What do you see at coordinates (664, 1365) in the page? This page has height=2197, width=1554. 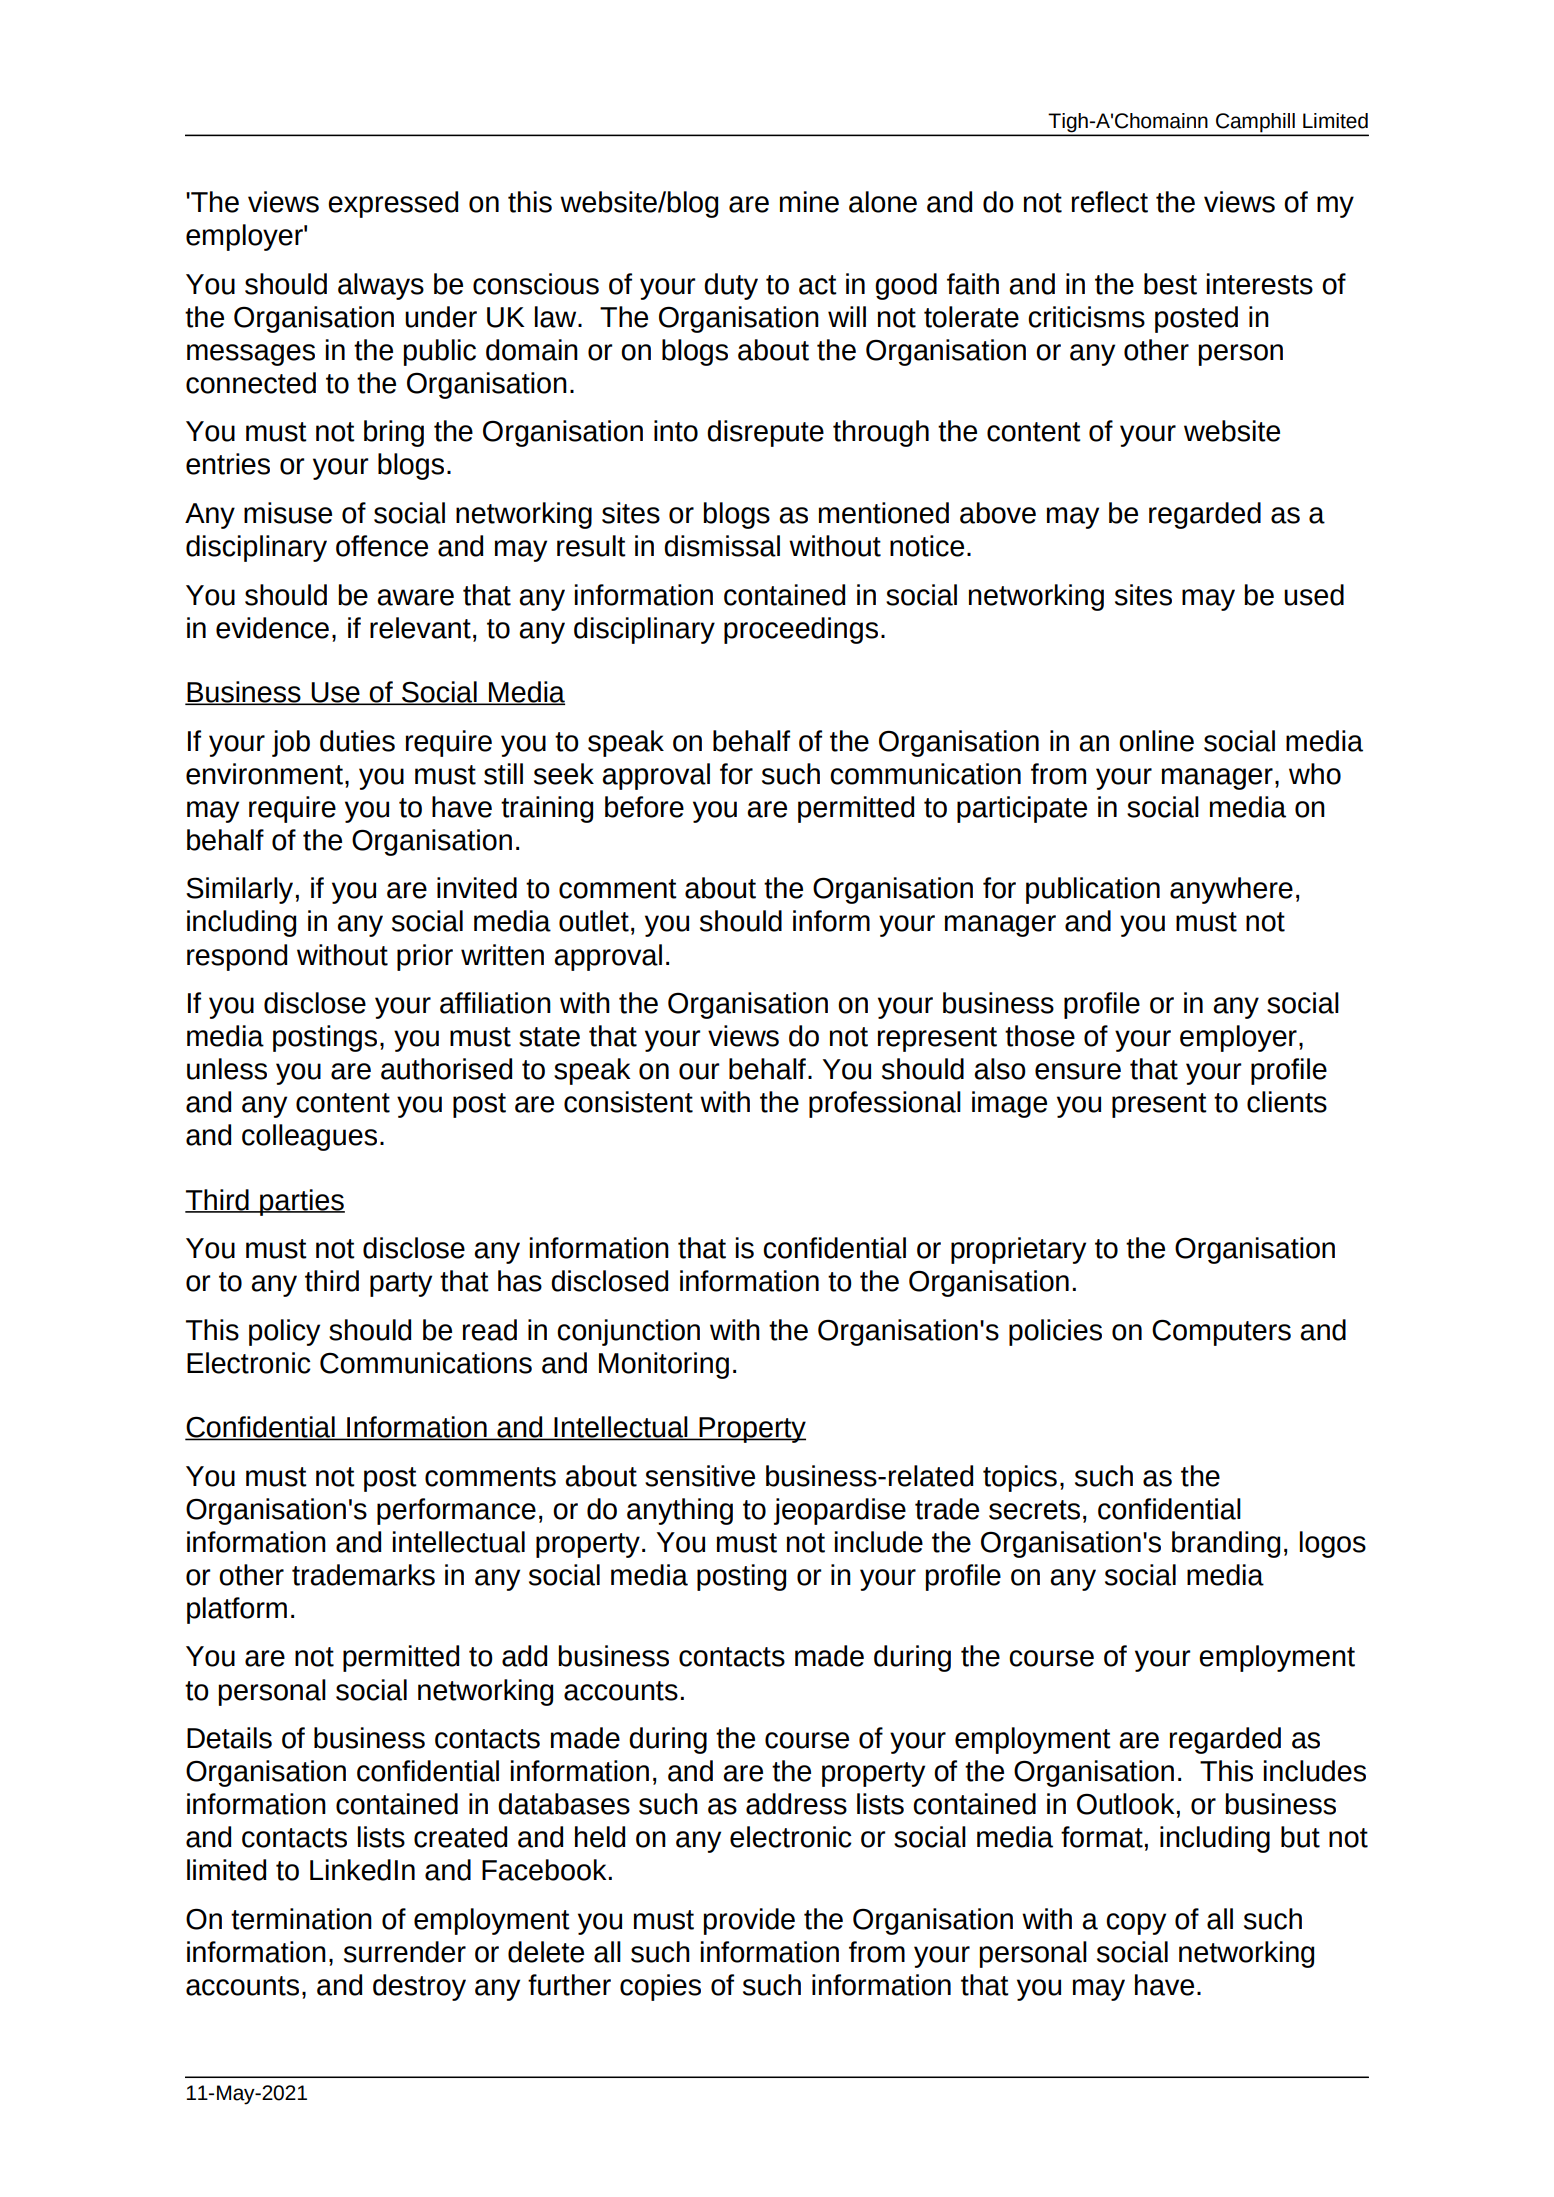 I see `Monitoring` at bounding box center [664, 1365].
